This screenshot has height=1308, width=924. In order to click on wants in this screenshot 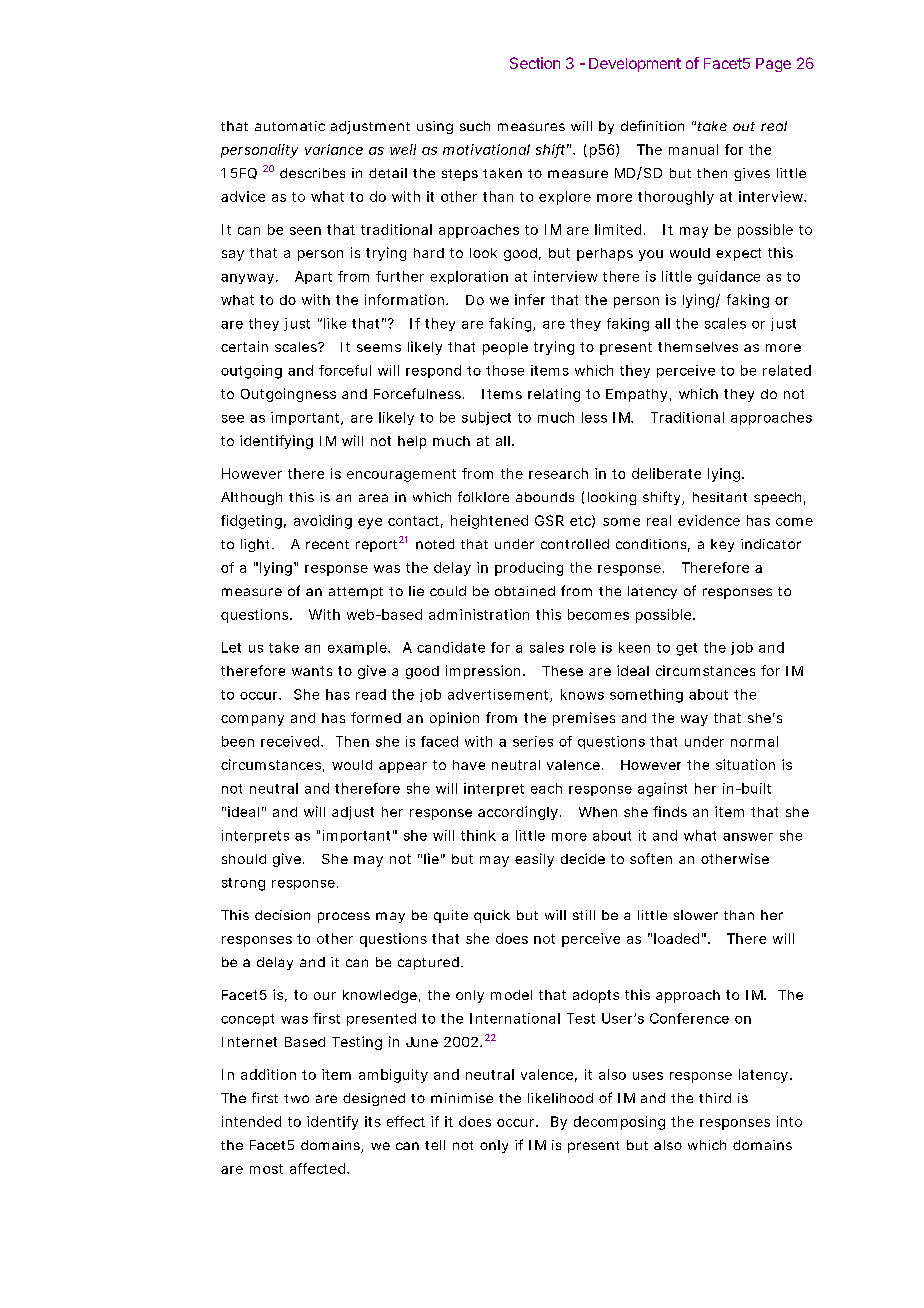, I will do `click(312, 671)`.
